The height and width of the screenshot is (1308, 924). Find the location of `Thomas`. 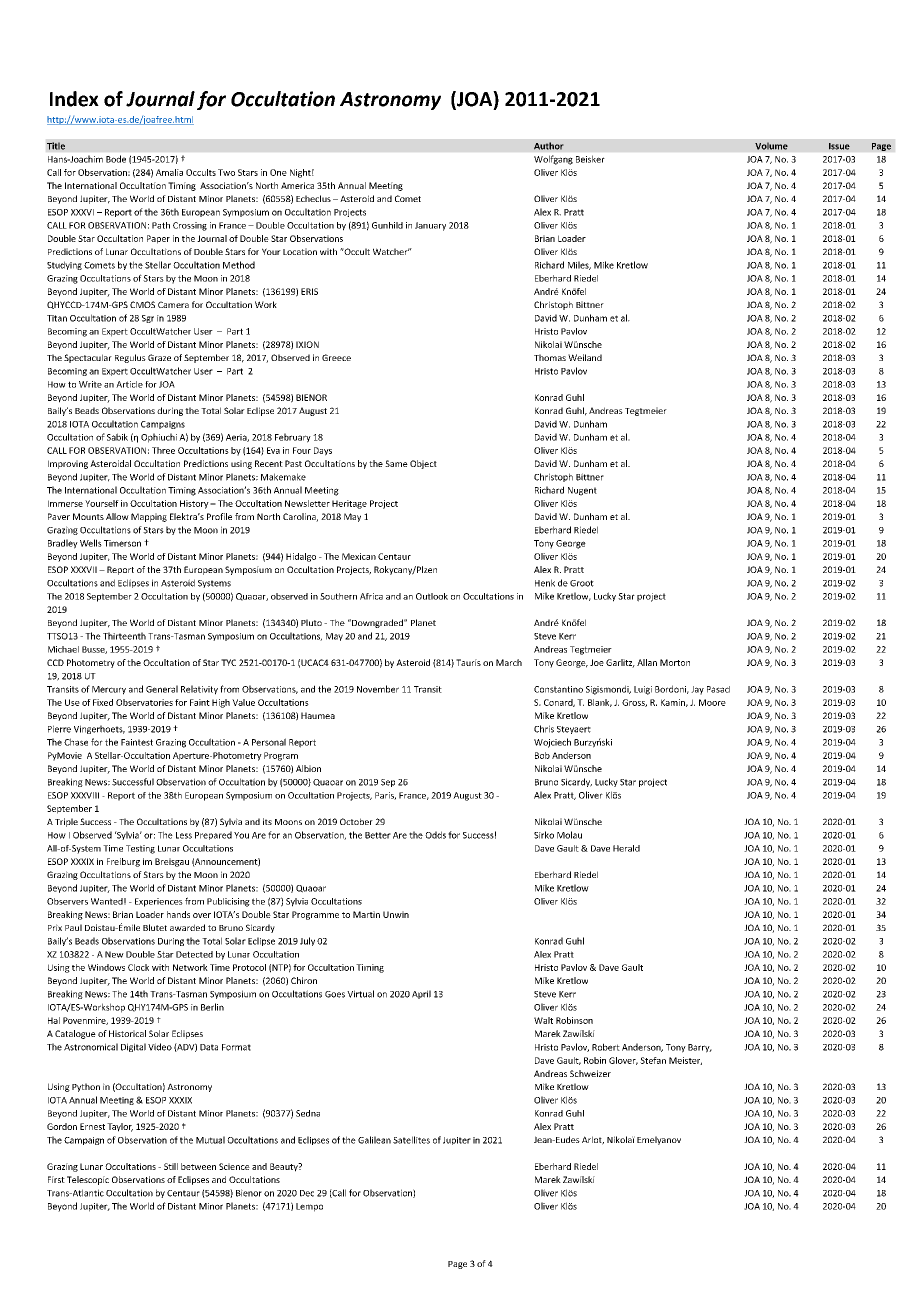

Thomas is located at coordinates (550, 357).
